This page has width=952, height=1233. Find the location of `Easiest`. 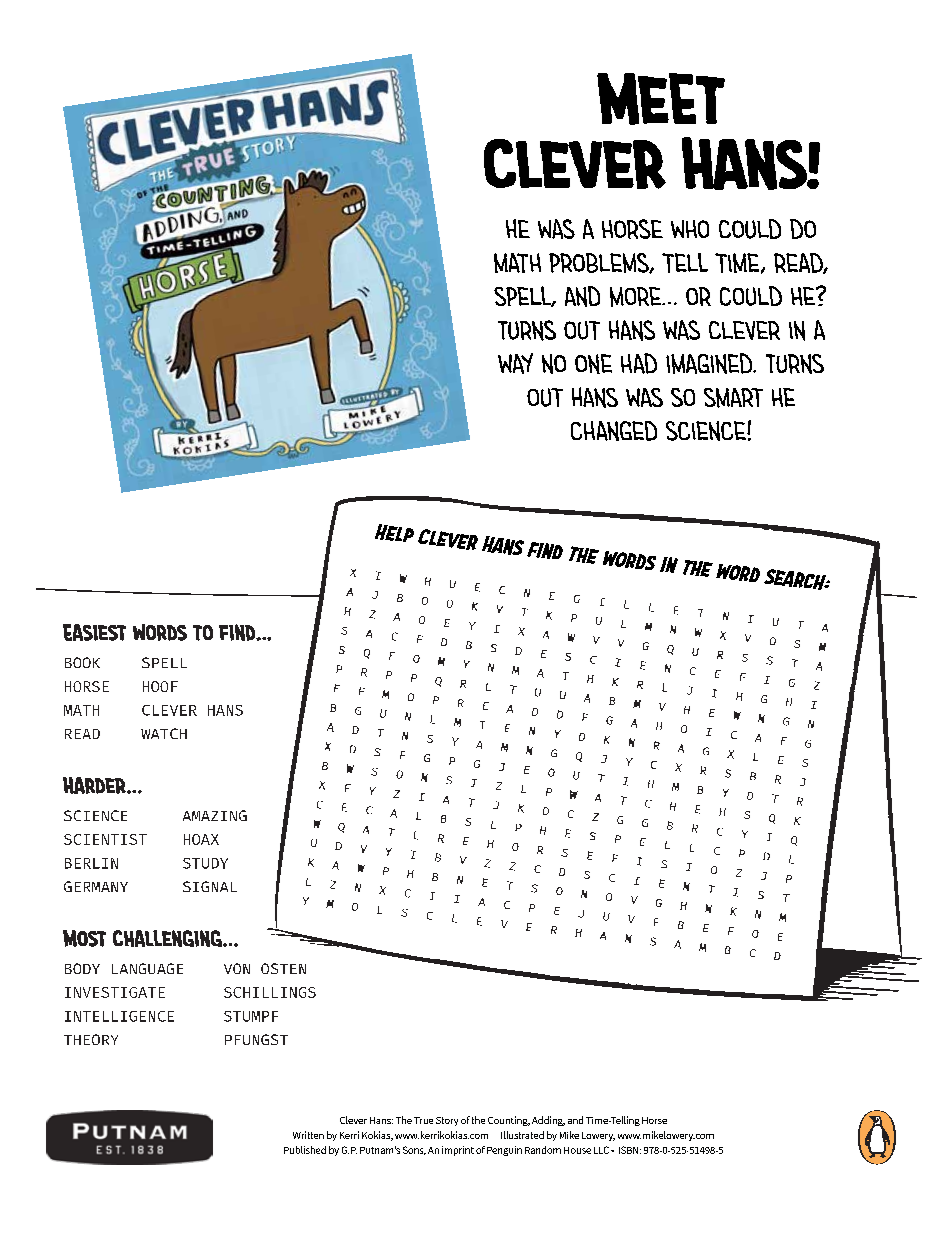

Easiest is located at coordinates (94, 632).
